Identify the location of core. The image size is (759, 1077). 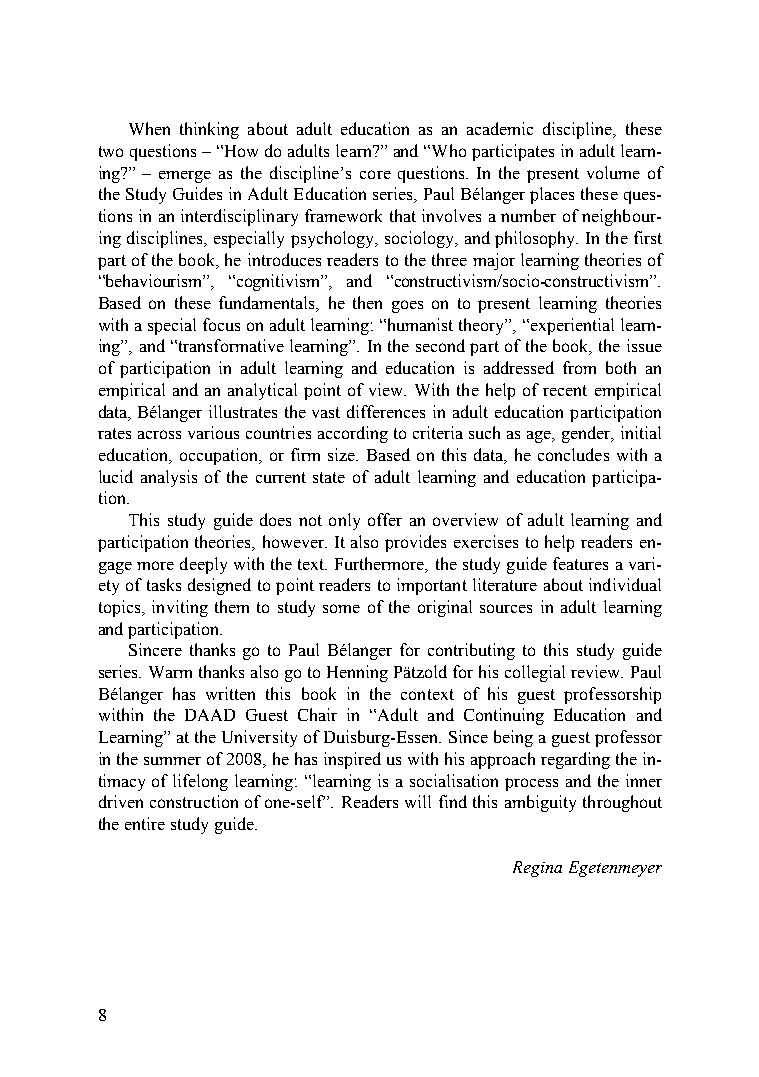
(375, 174).
